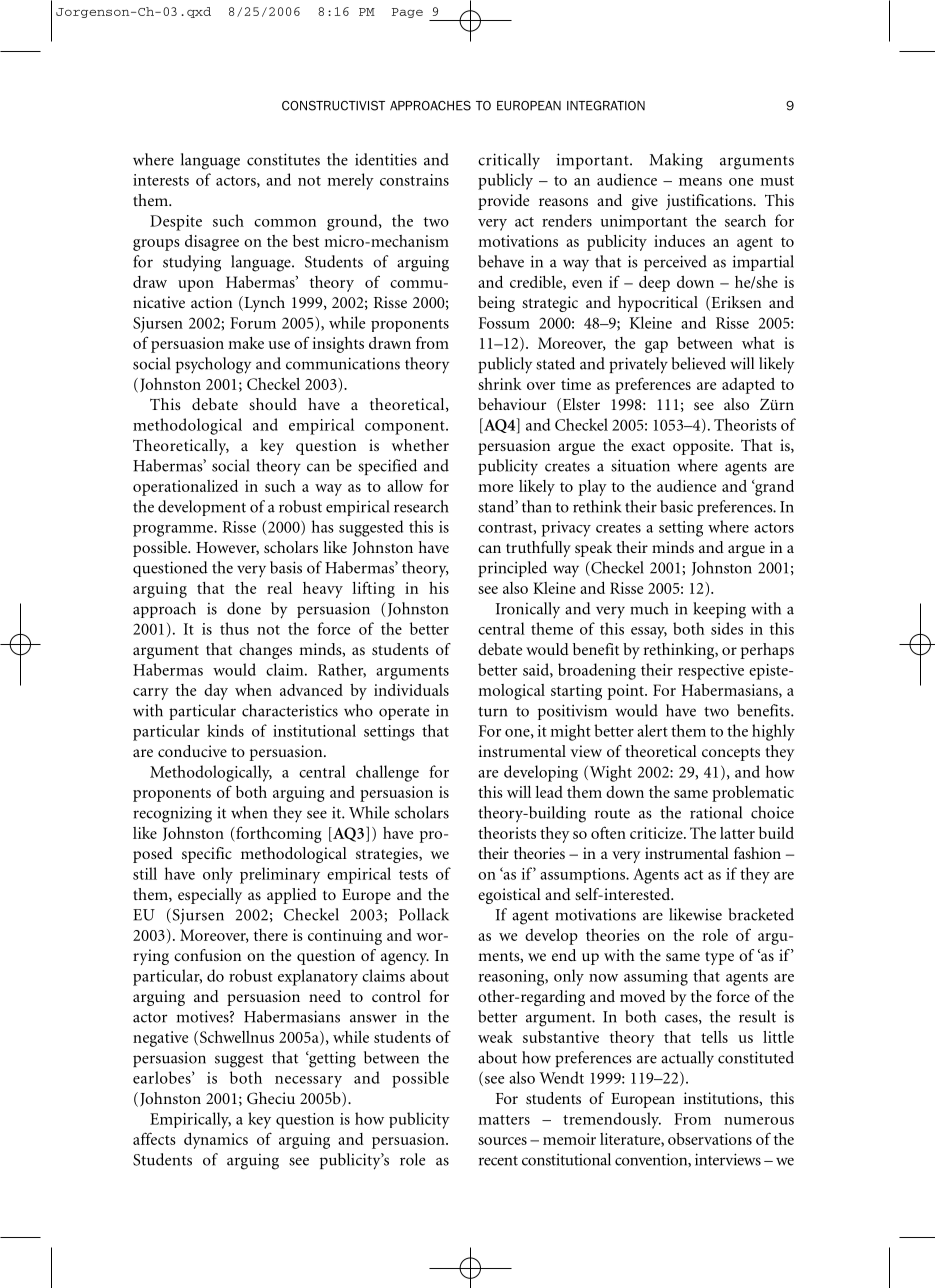 The height and width of the image is (1288, 935). I want to click on matters, so click(504, 1120).
